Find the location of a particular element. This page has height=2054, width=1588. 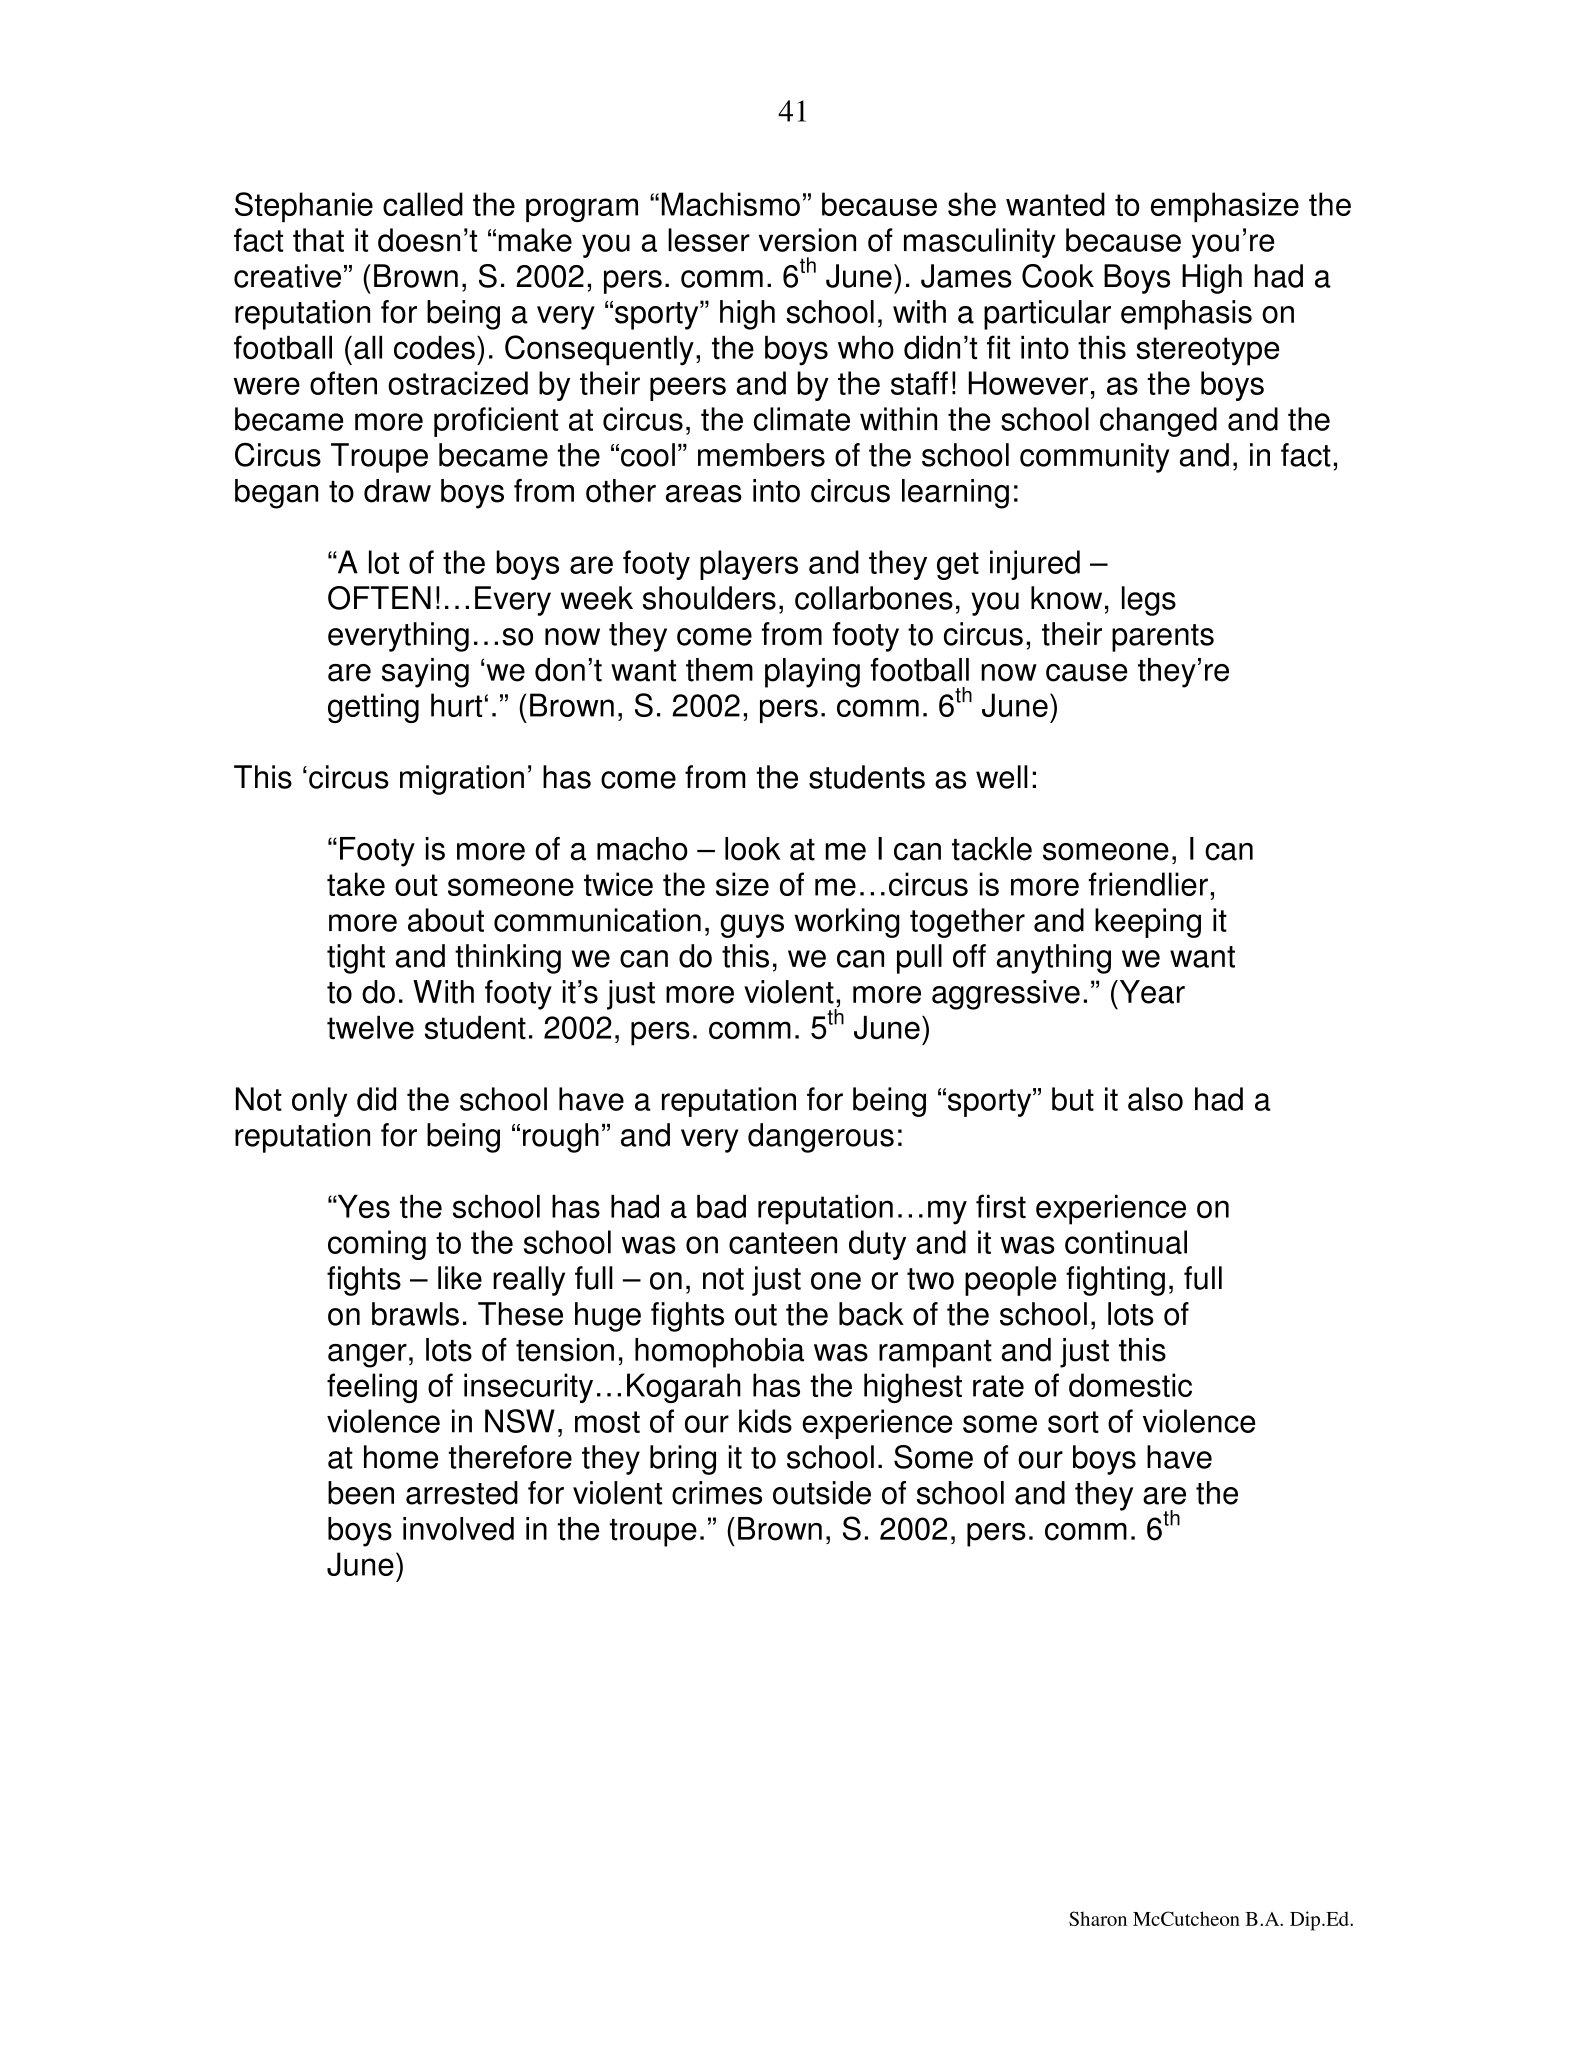

Cook is located at coordinates (1058, 276).
